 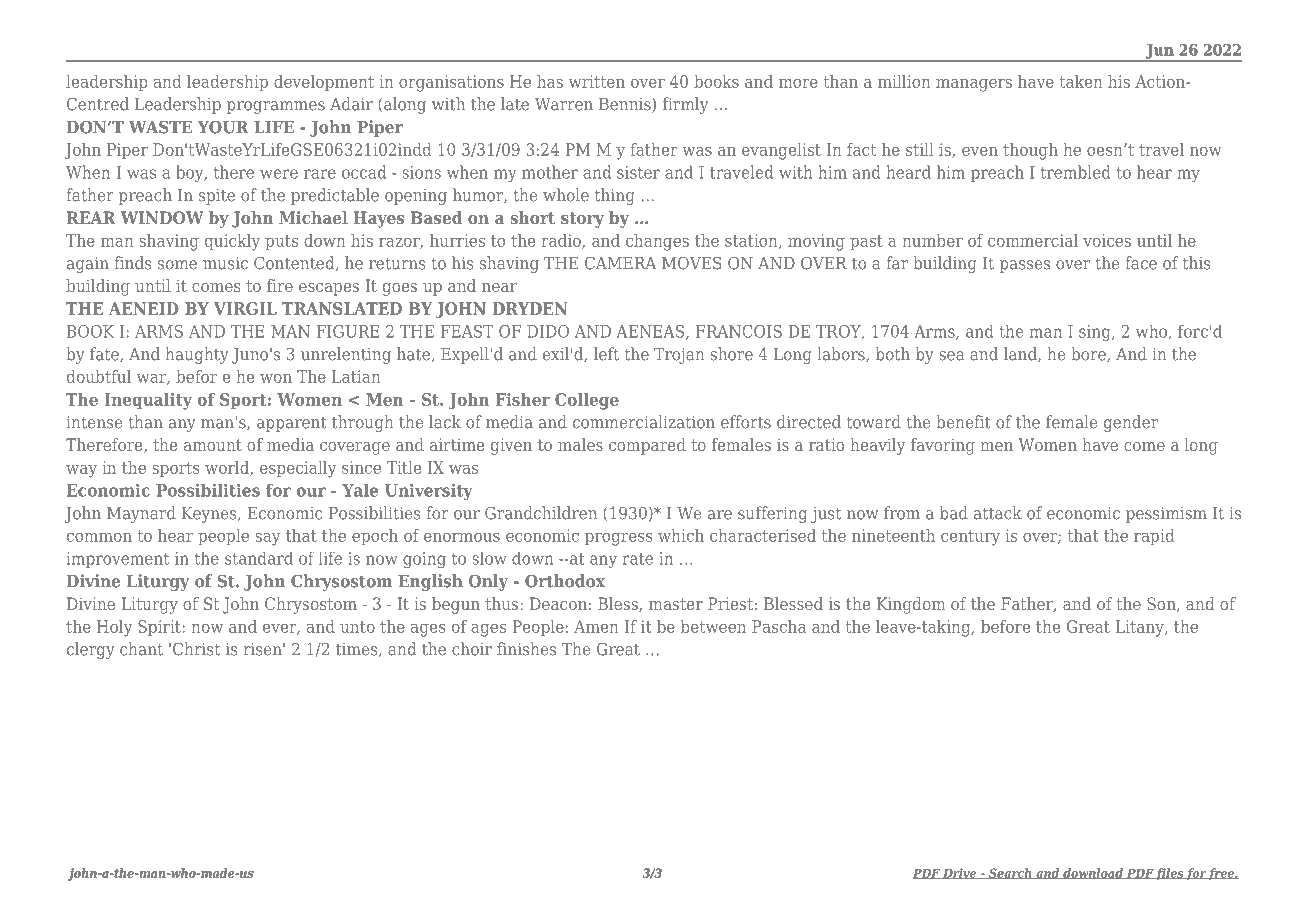 What do you see at coordinates (998, 513) in the document?
I see `attack` at bounding box center [998, 513].
